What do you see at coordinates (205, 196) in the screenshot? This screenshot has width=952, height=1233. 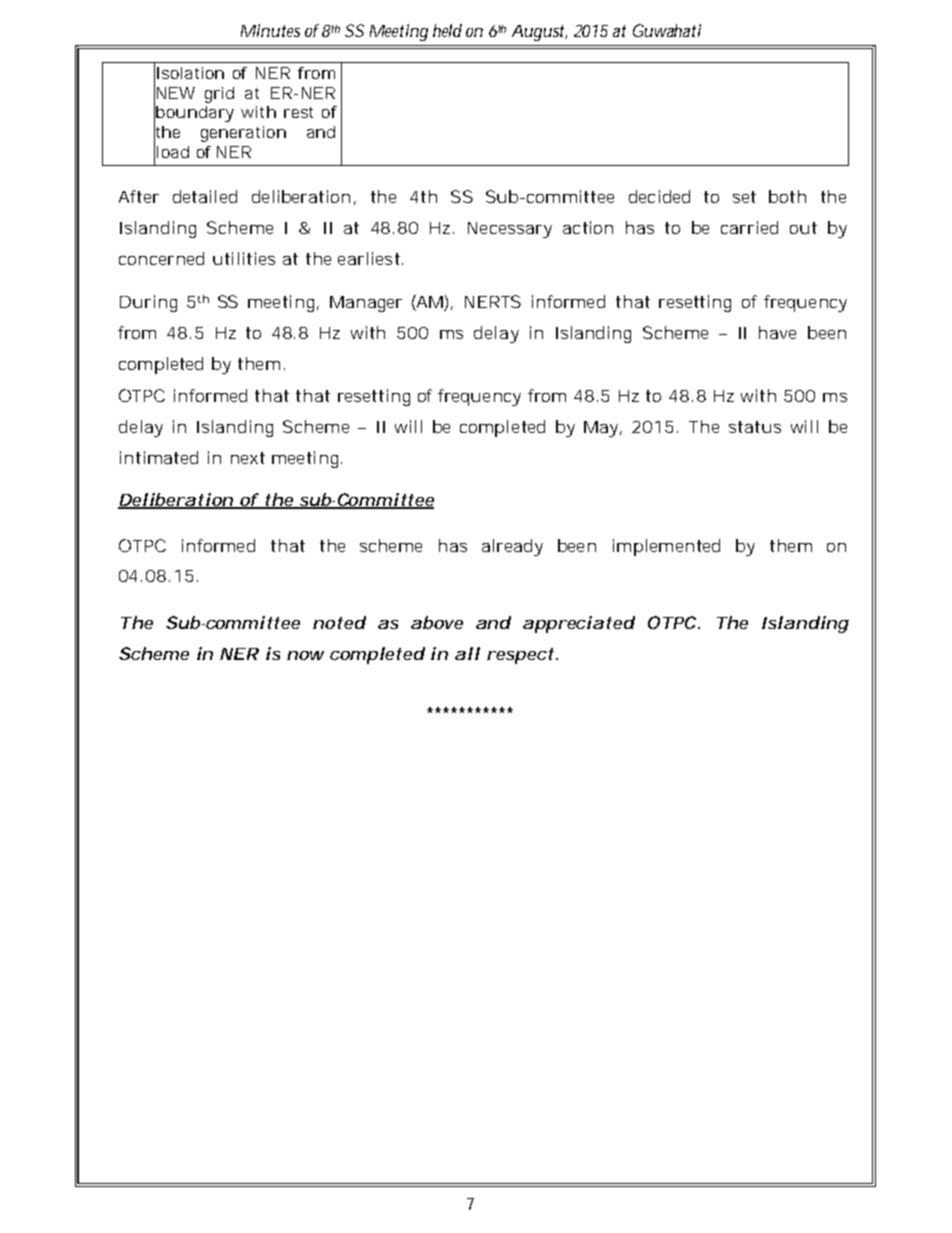 I see `detailed` at bounding box center [205, 196].
